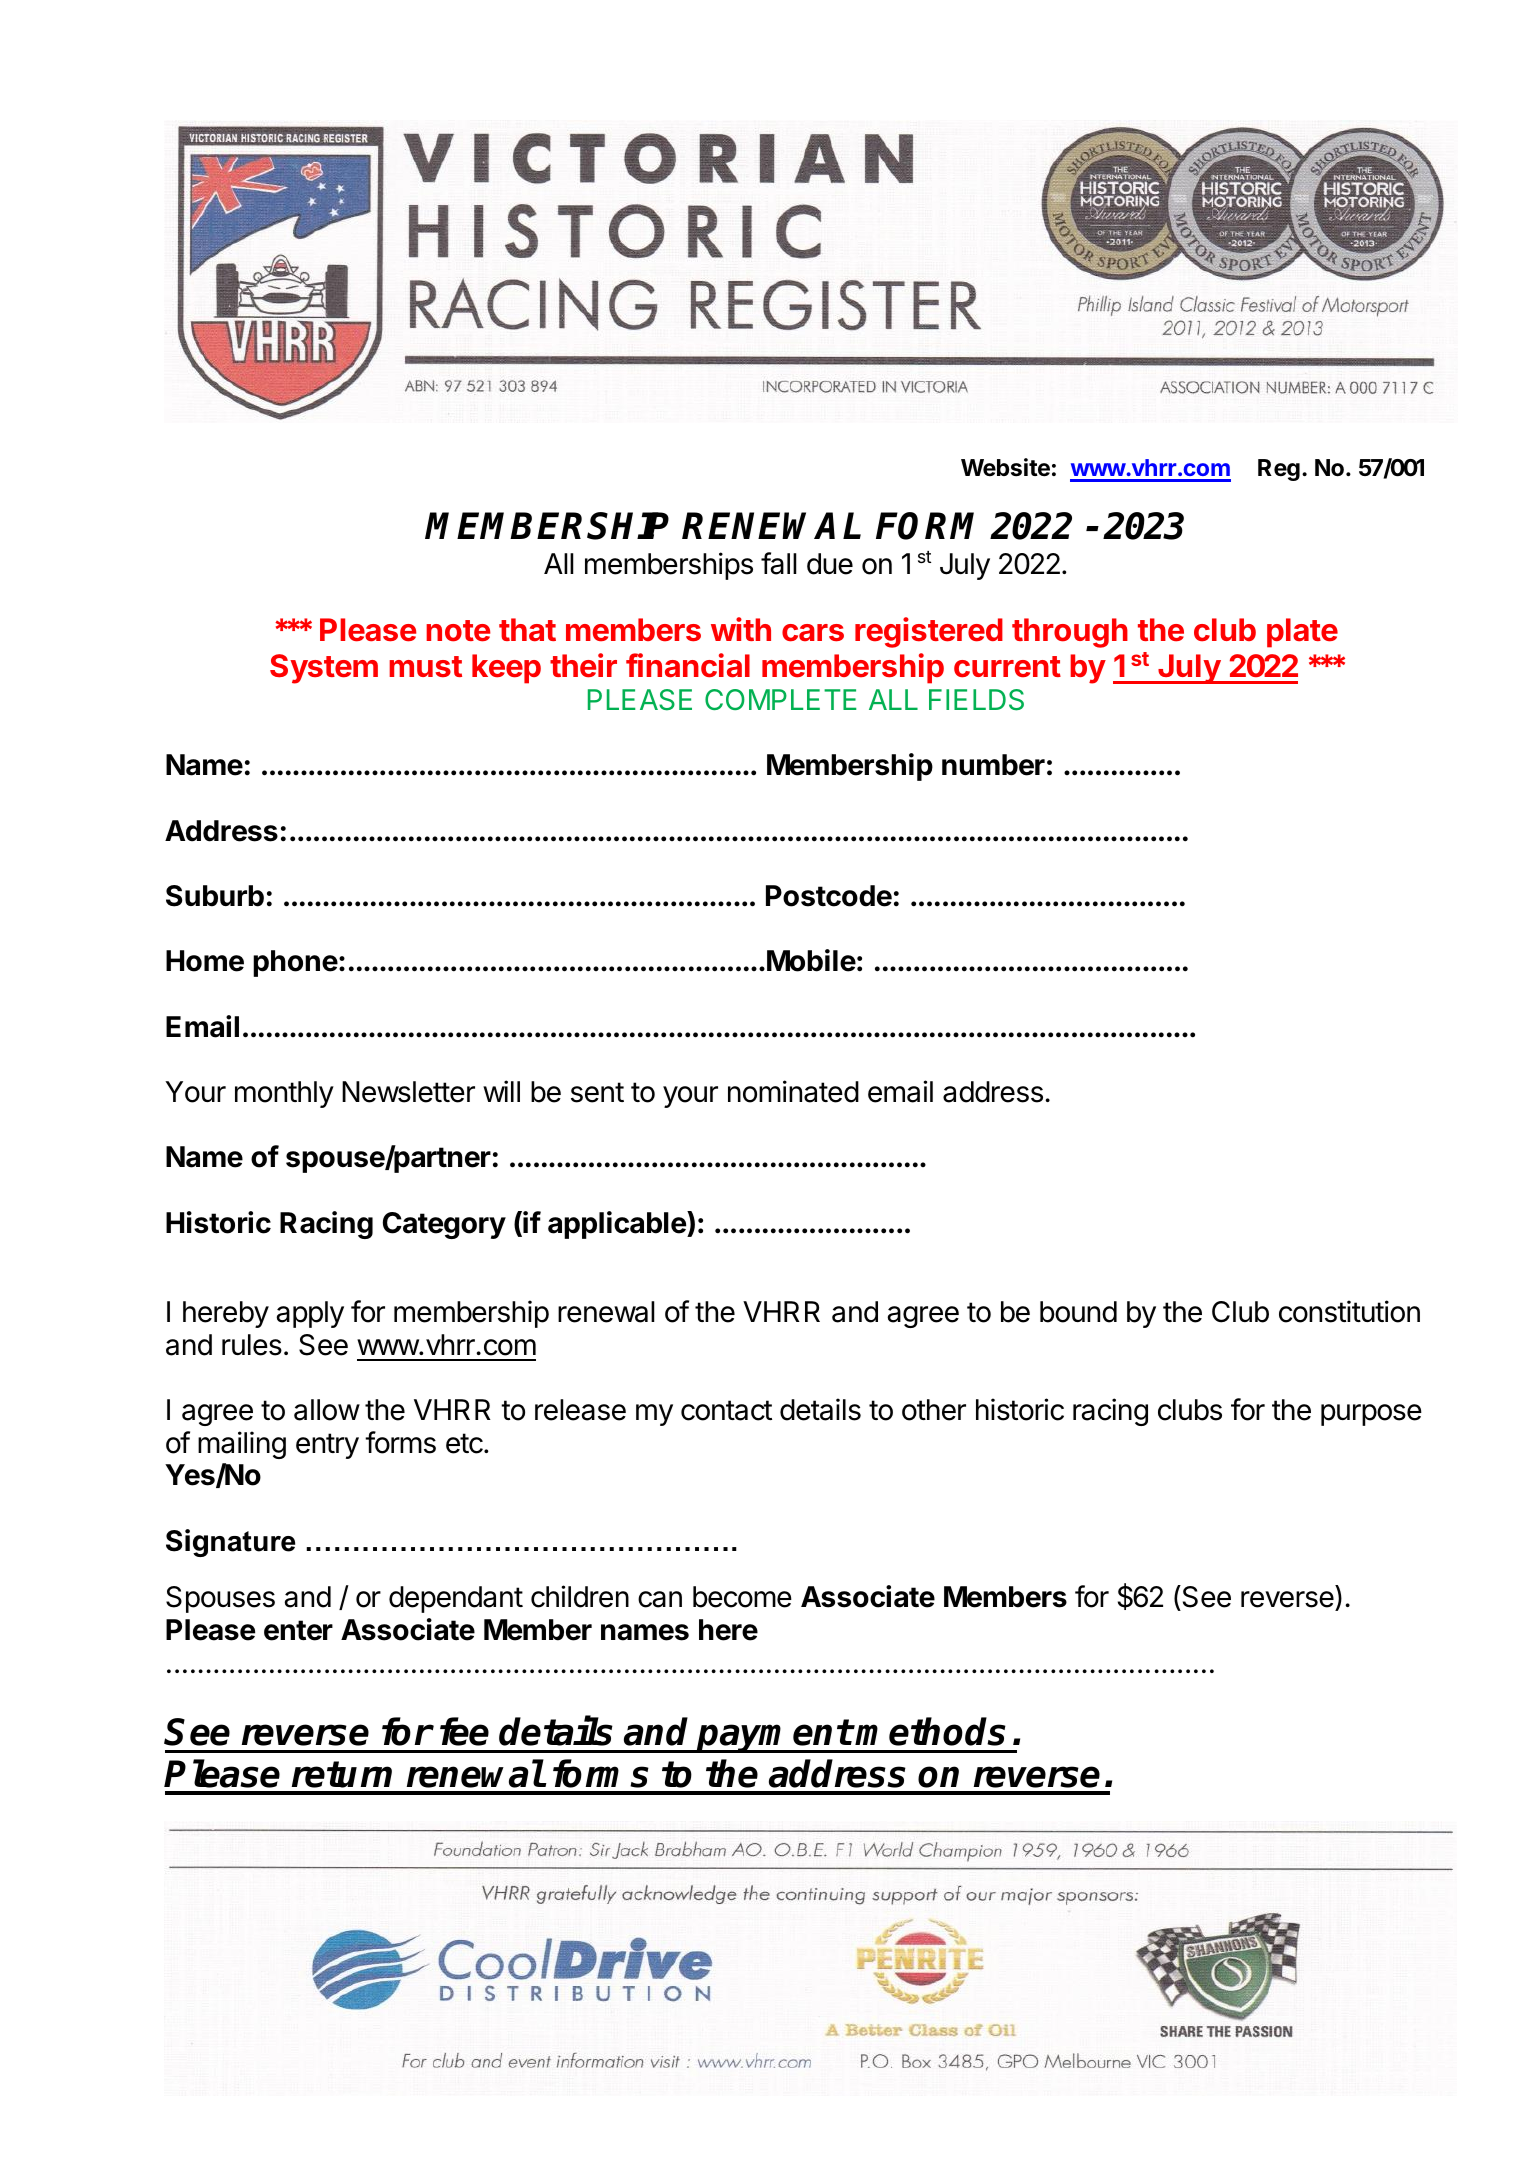 This page has width=1538, height=2175. What do you see at coordinates (742, 1597) in the page?
I see `become` at bounding box center [742, 1597].
